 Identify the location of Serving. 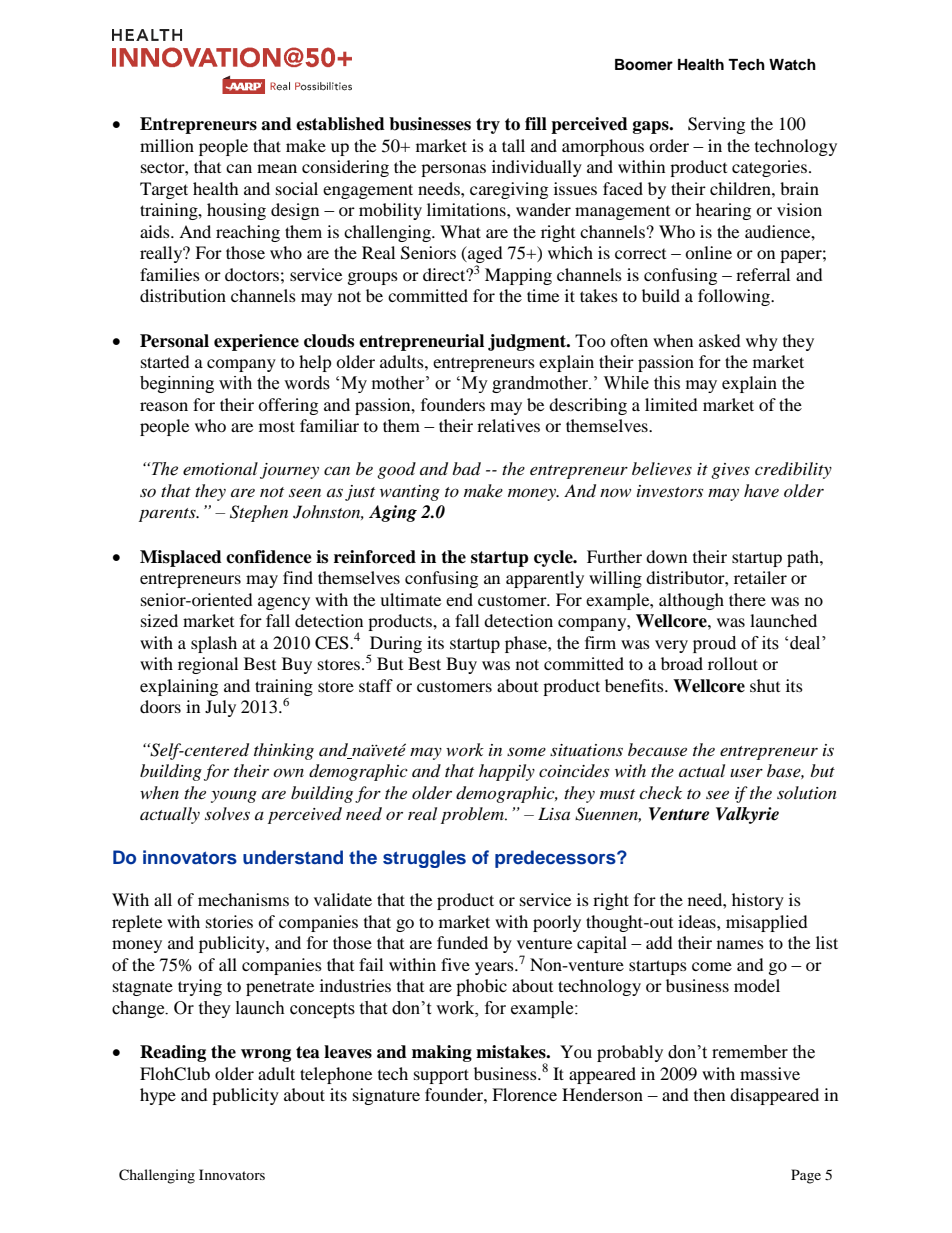
(716, 125).
